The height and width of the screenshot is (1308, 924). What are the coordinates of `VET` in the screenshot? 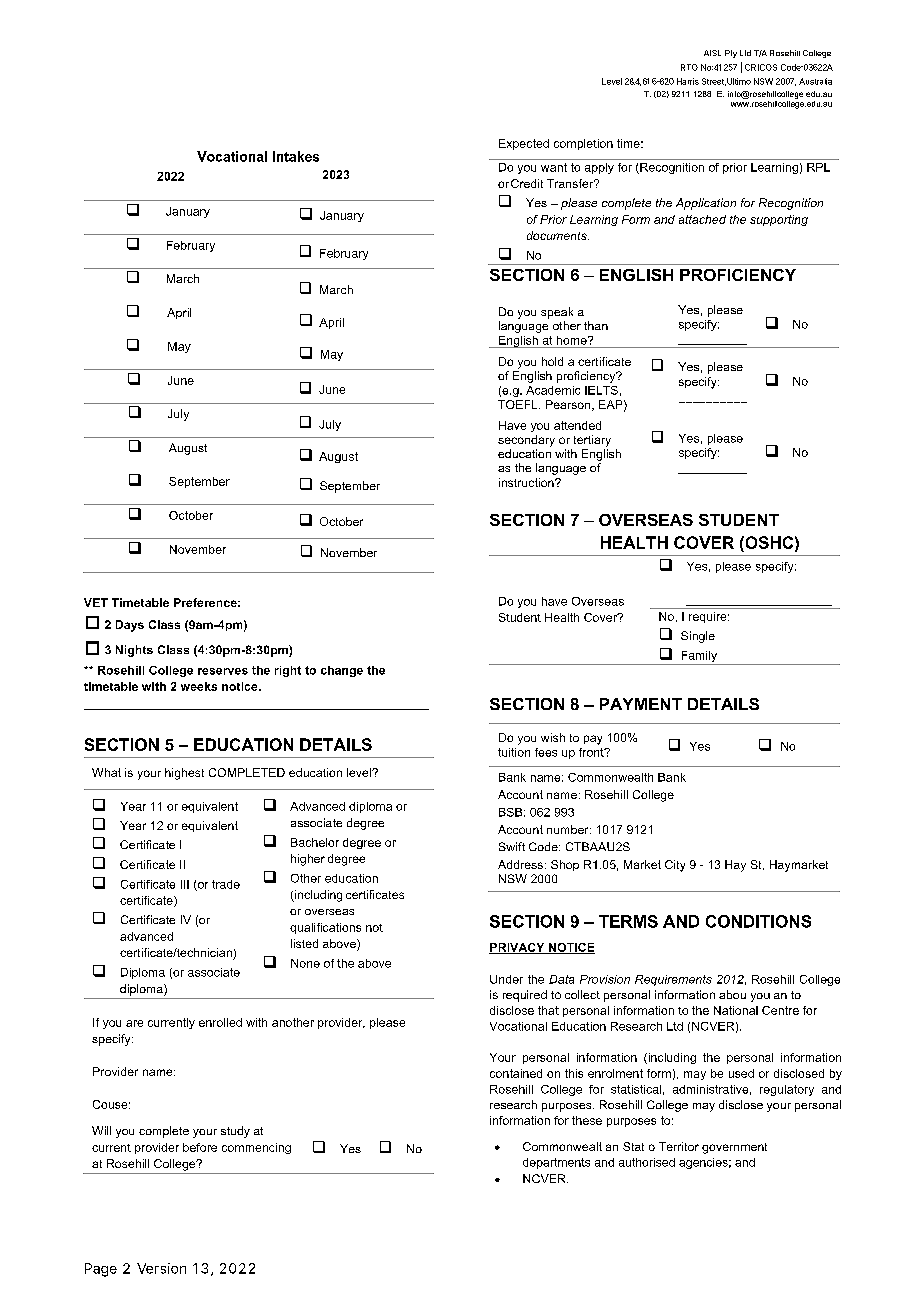 It's located at (96, 602).
